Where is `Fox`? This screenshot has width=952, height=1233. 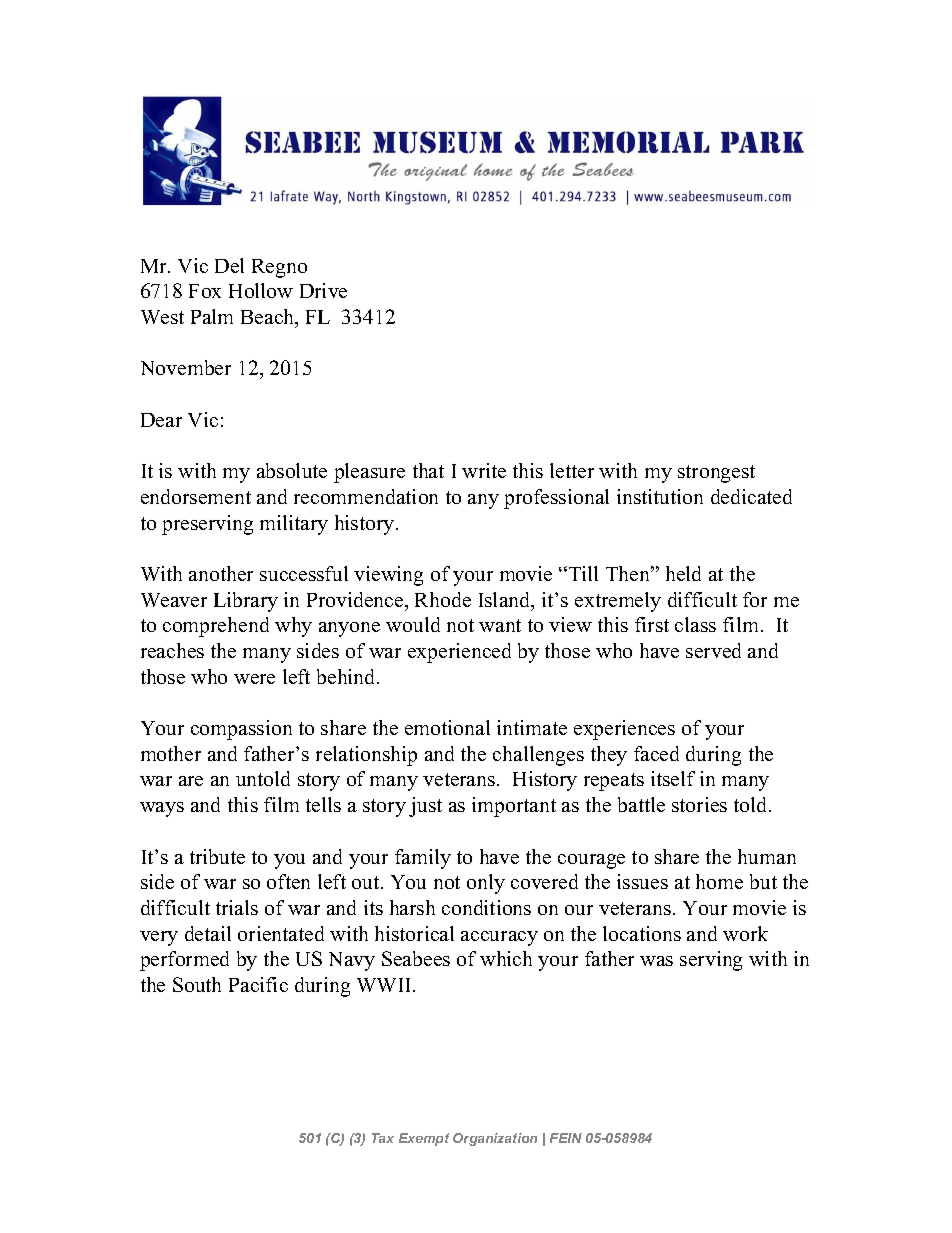
Fox is located at coordinates (205, 291).
